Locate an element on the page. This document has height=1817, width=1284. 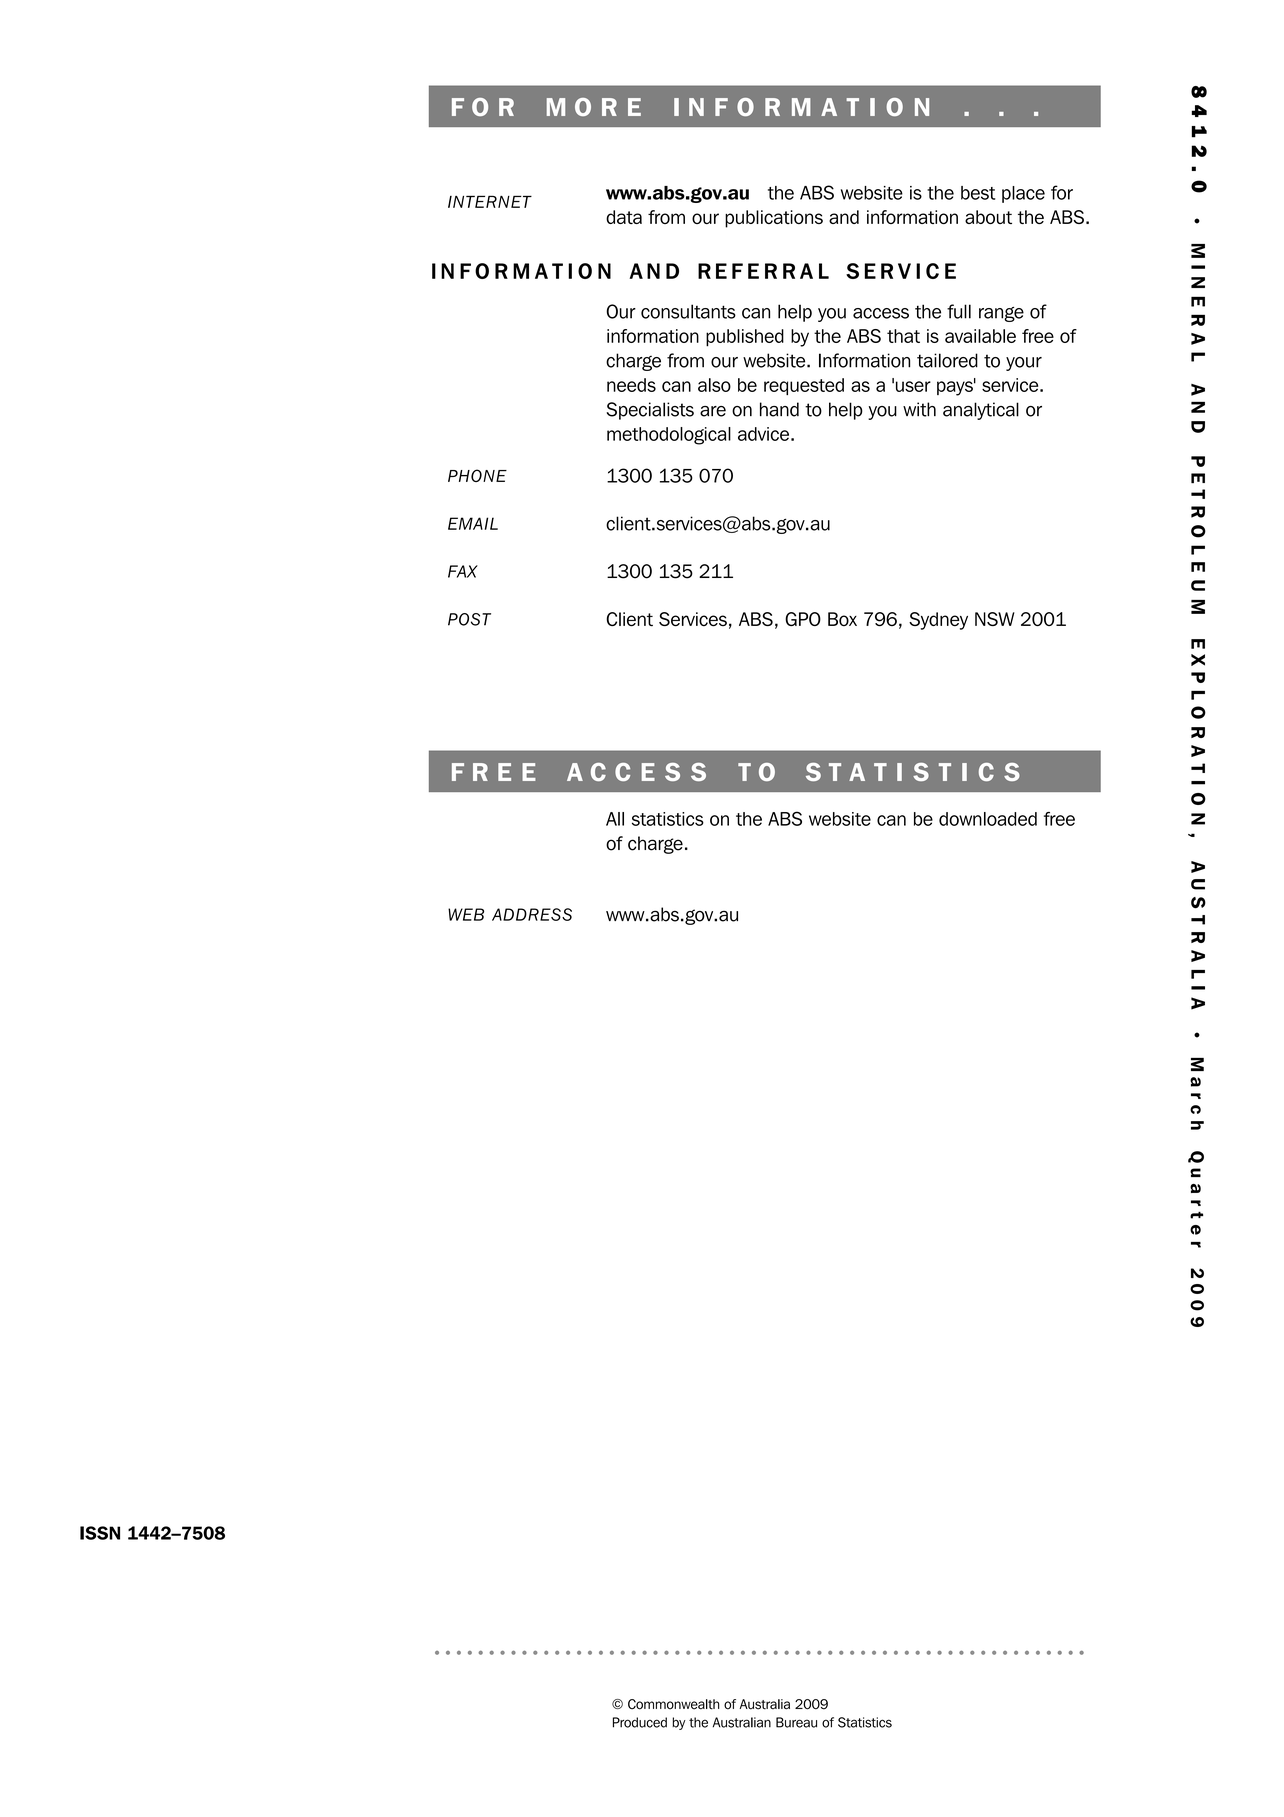
INTERNET is located at coordinates (490, 201).
